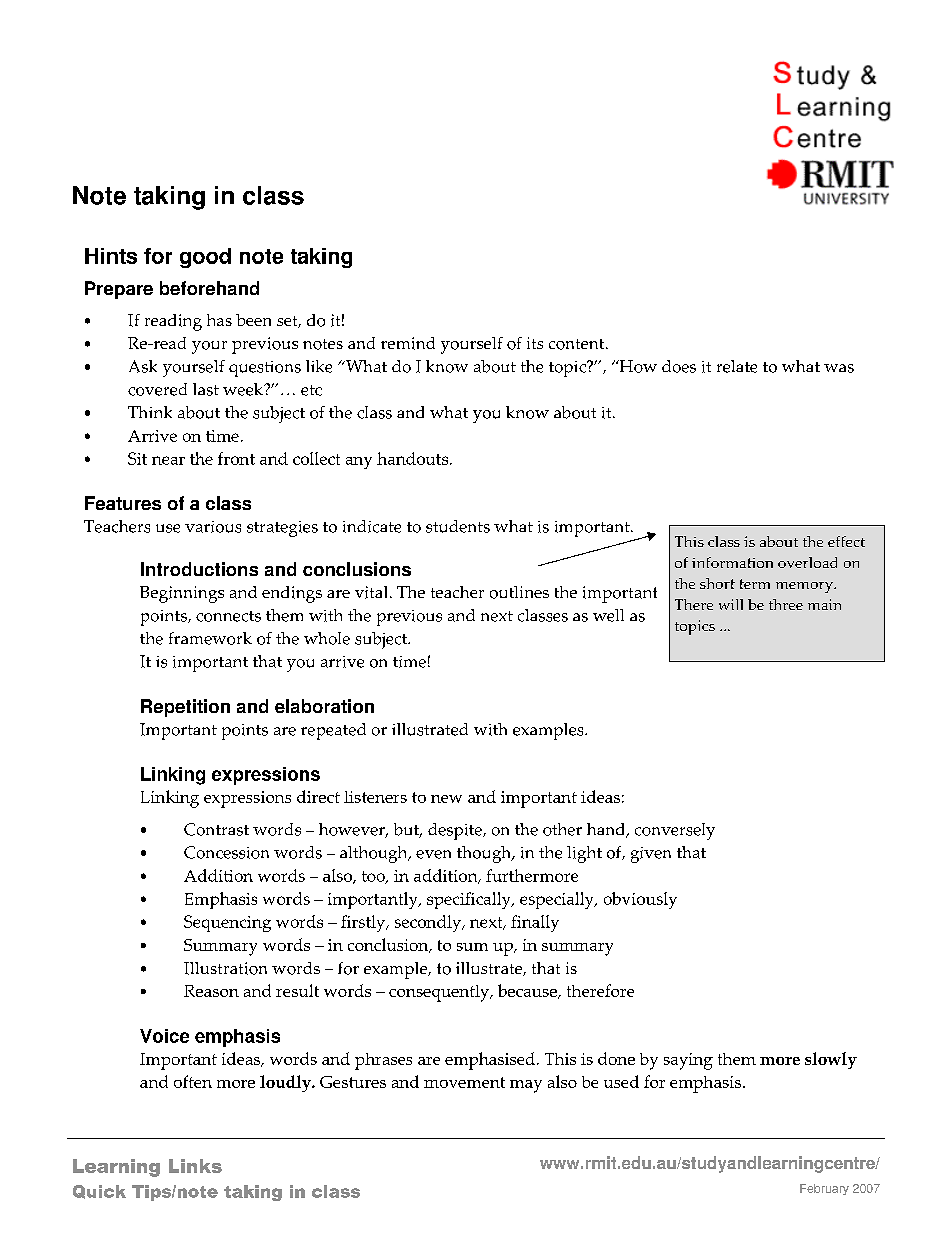 The height and width of the screenshot is (1233, 952). What do you see at coordinates (737, 366) in the screenshot?
I see `relate` at bounding box center [737, 366].
